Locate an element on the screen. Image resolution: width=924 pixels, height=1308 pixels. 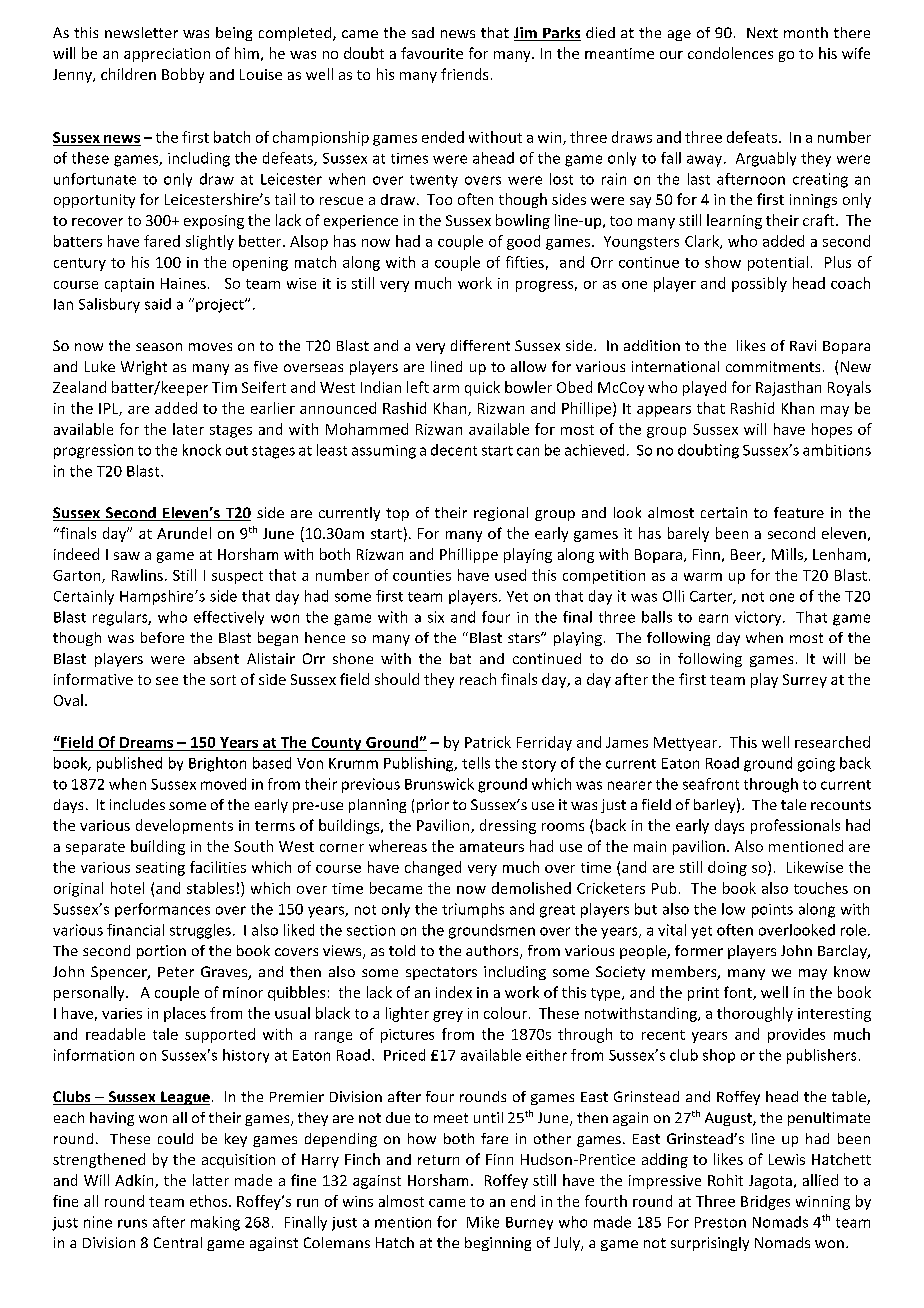
different is located at coordinates (480, 345).
